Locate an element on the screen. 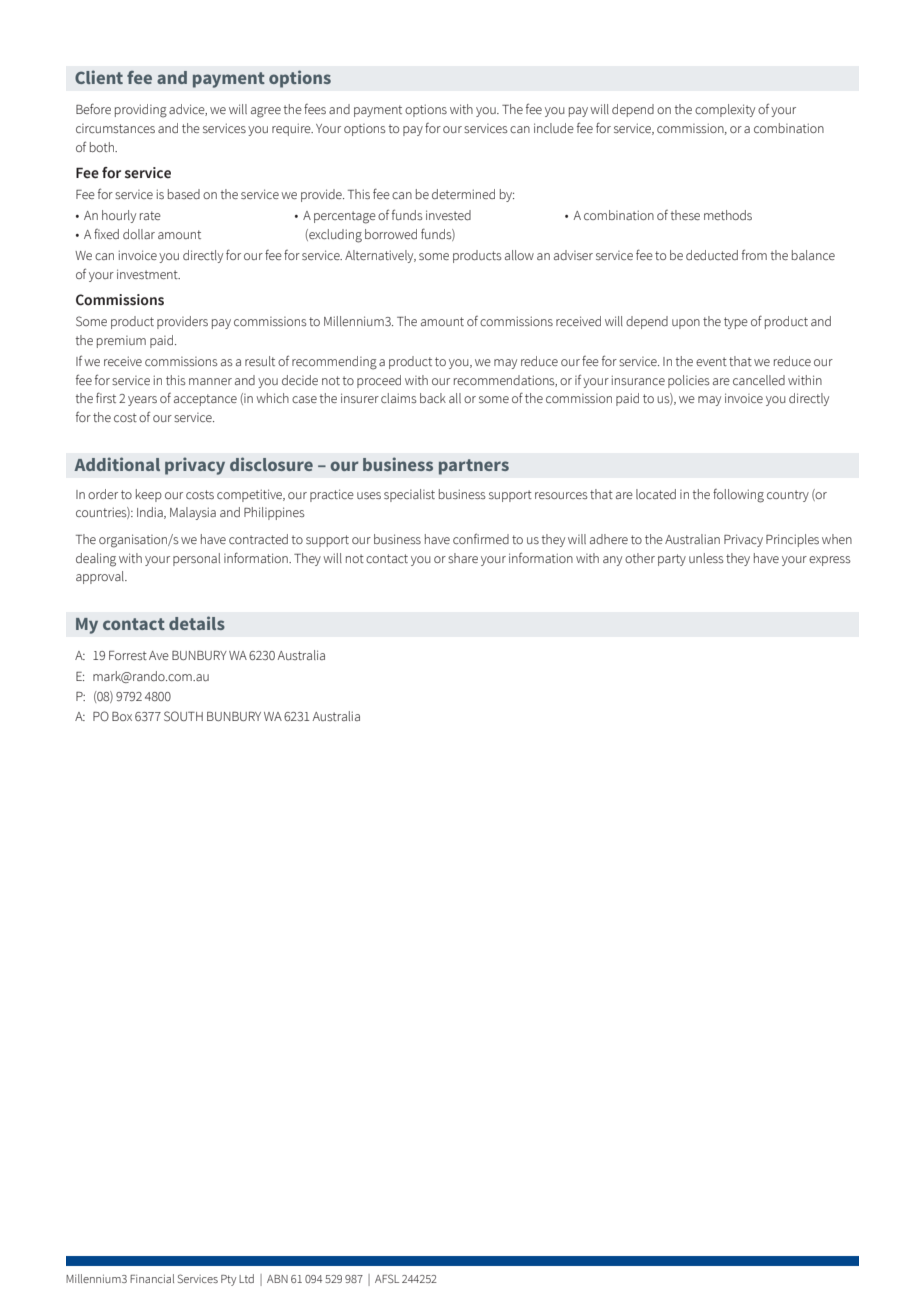 This screenshot has height=1308, width=924. ABN is located at coordinates (277, 1279).
